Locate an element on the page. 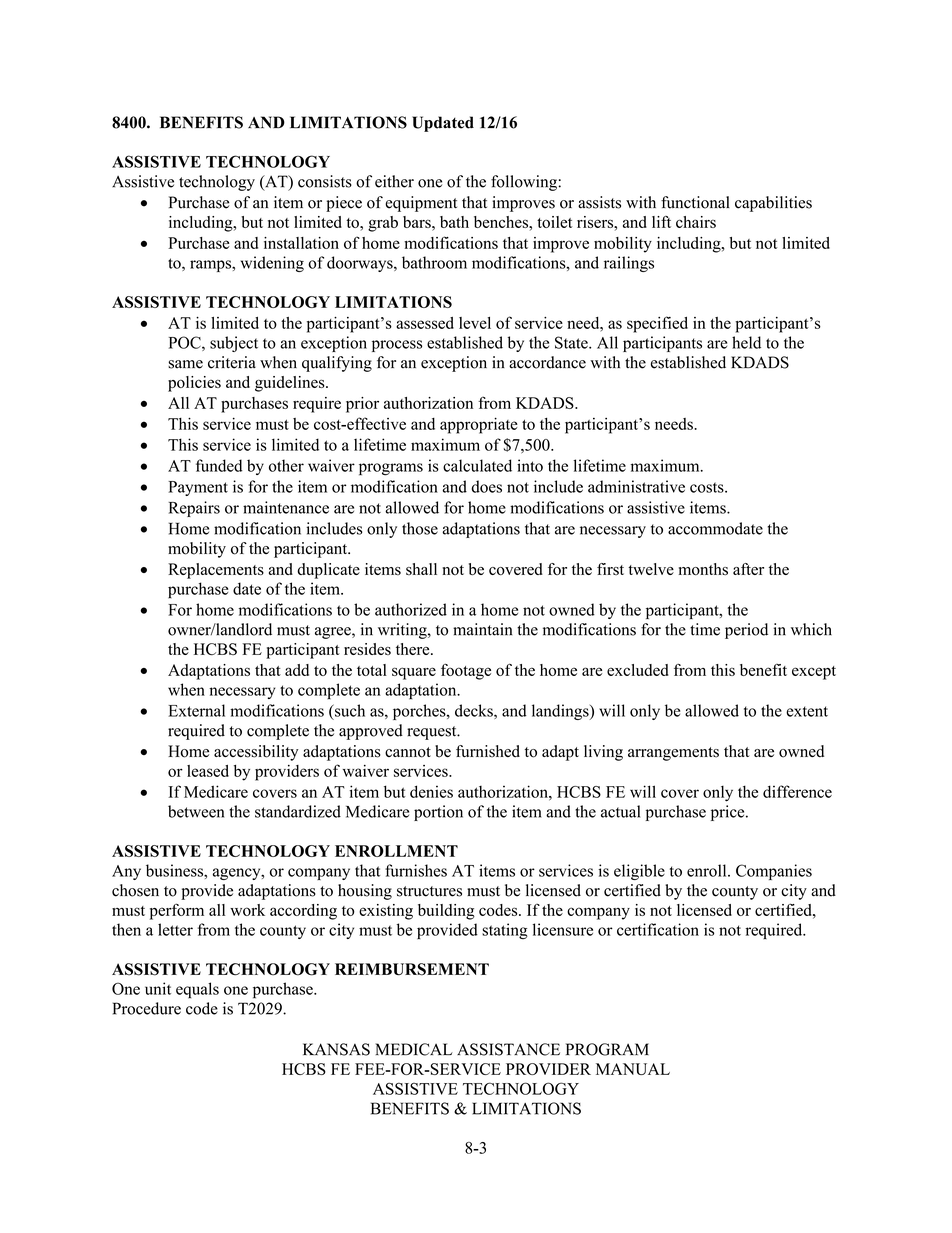  price is located at coordinates (729, 813).
